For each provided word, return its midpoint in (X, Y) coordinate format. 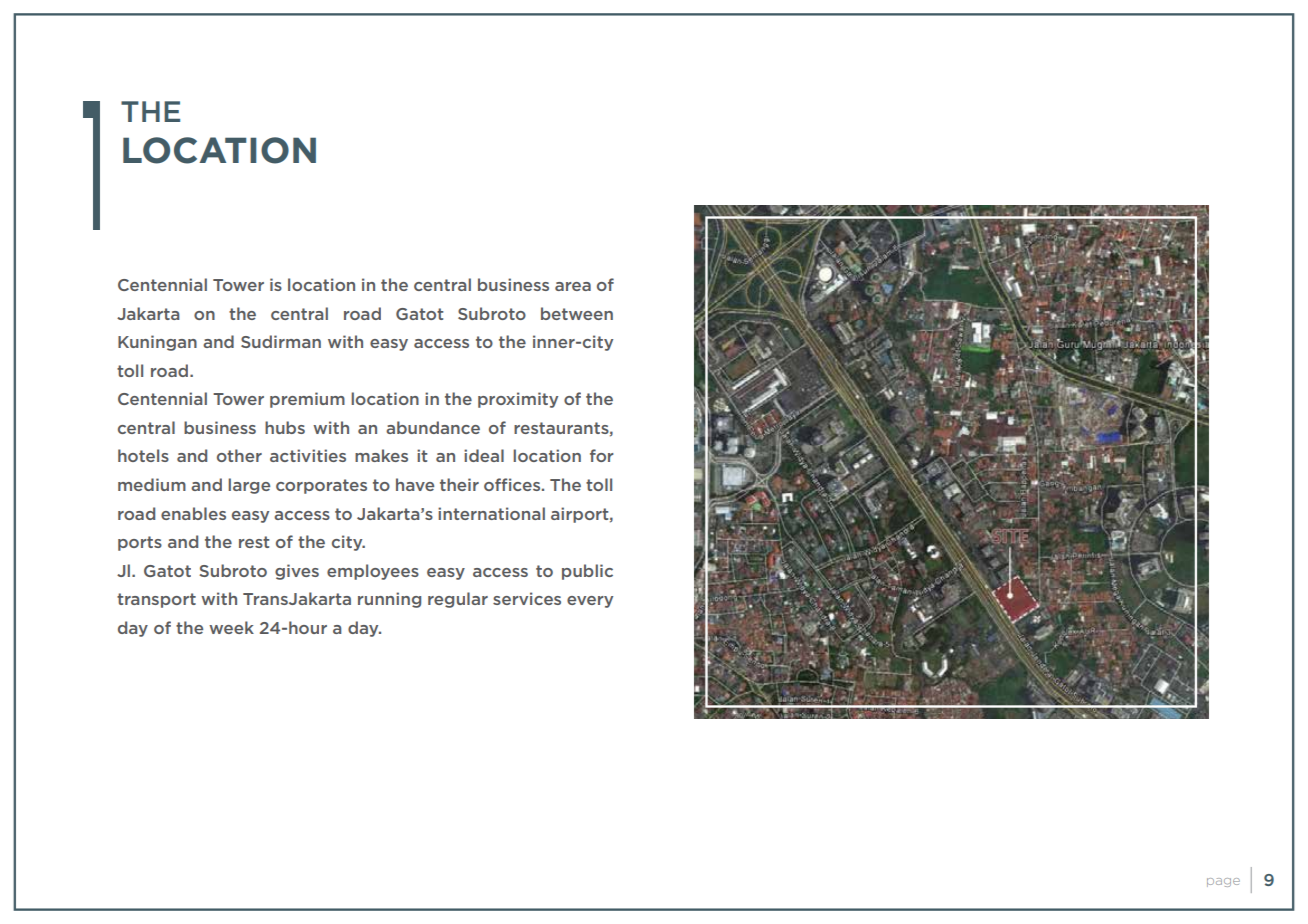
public (587, 572)
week (231, 627)
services (527, 598)
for (602, 455)
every (590, 602)
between (577, 313)
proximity (518, 400)
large (249, 486)
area (573, 286)
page (1223, 882)
